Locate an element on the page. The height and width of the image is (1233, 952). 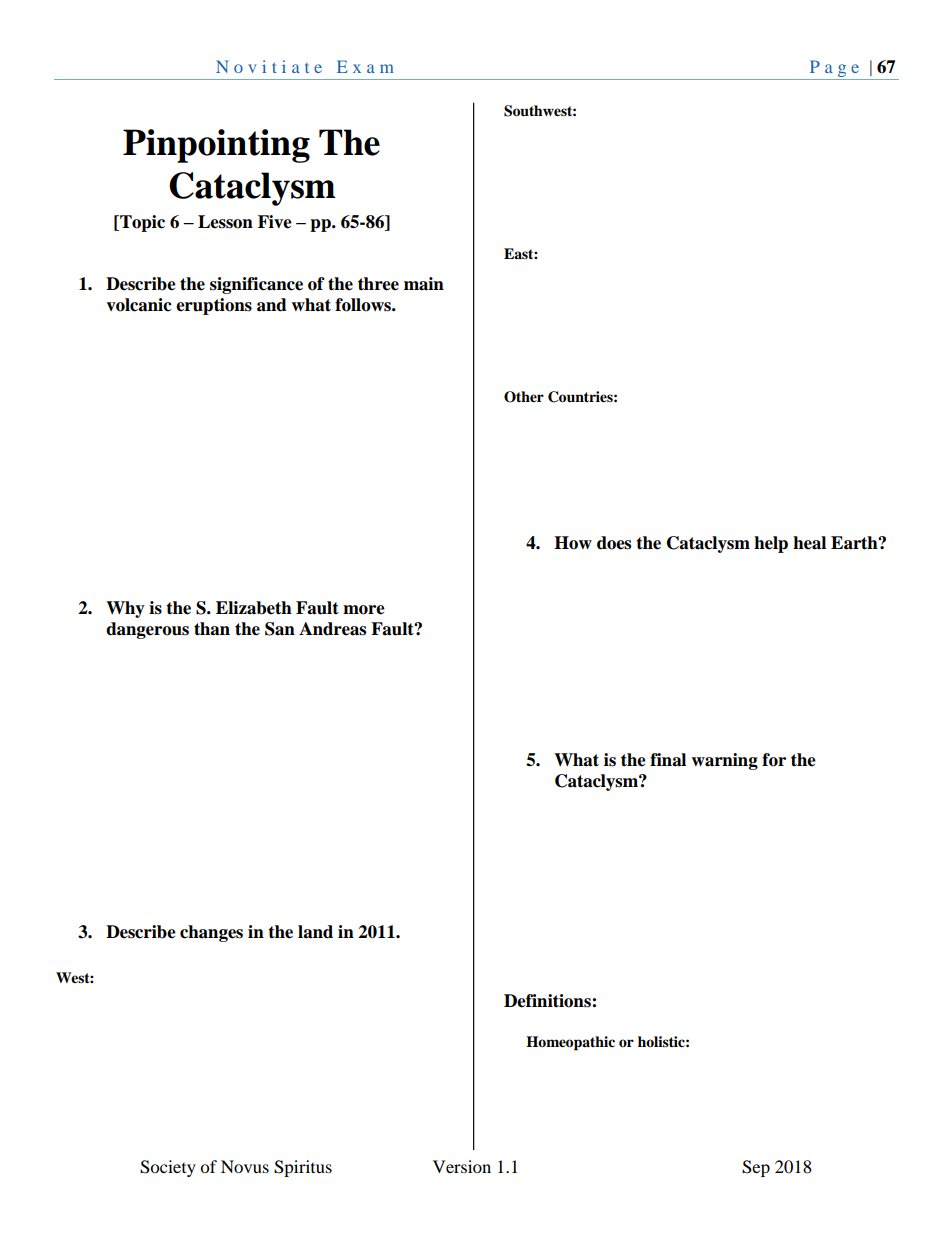
warning is located at coordinates (724, 761).
